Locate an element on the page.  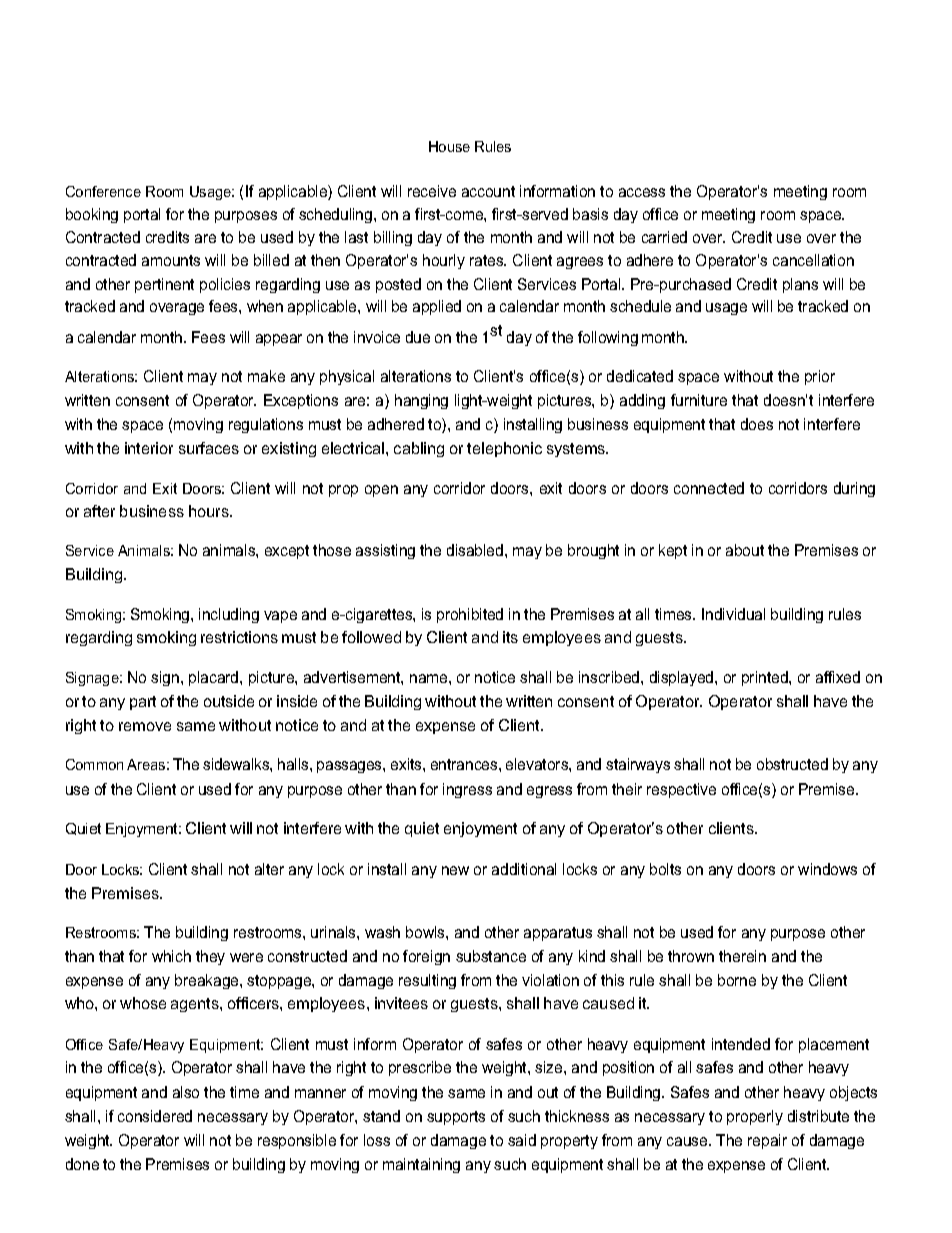
repair is located at coordinates (767, 1141).
